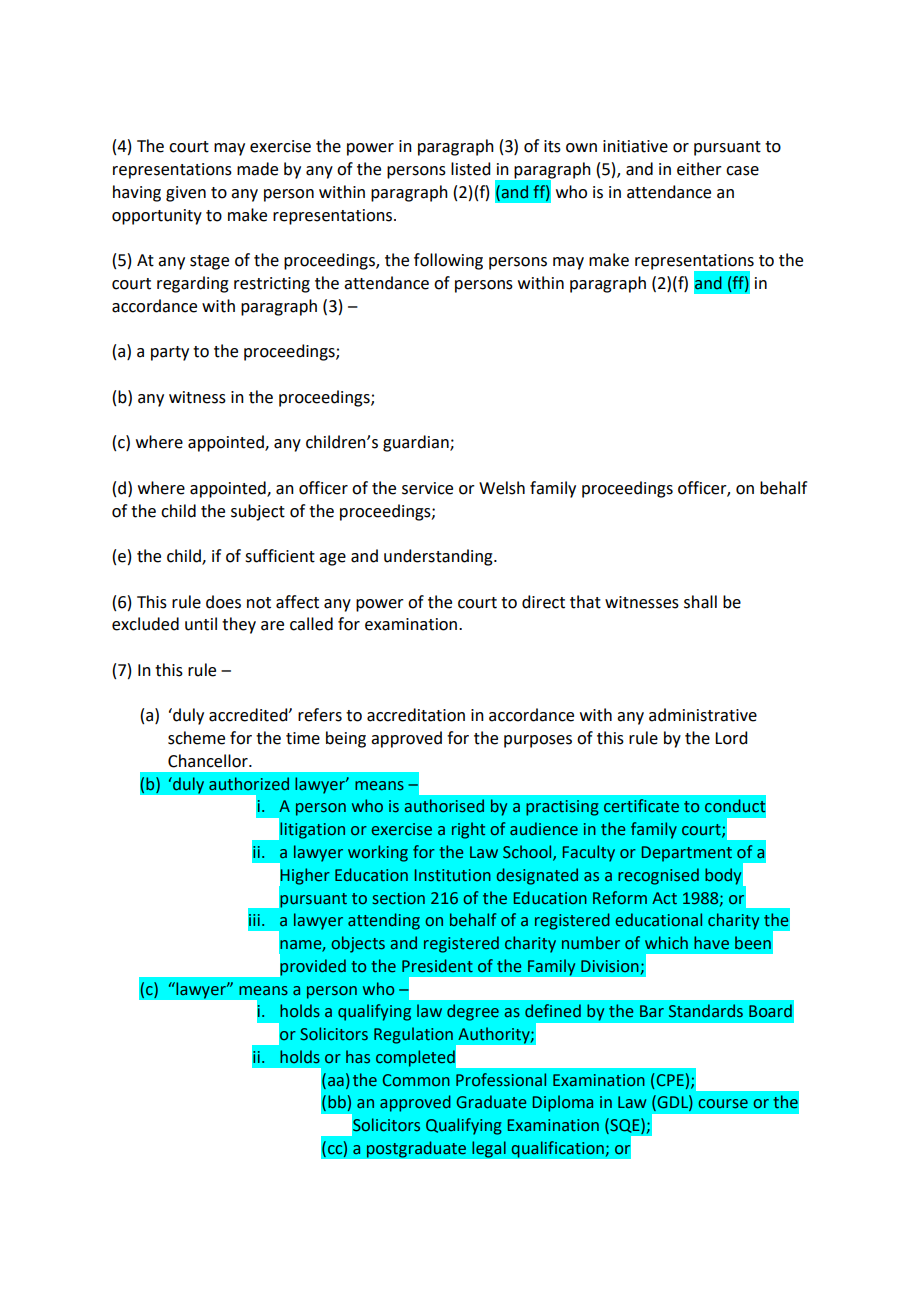  Describe the element at coordinates (700, 602) in the page. I see `shall` at that location.
